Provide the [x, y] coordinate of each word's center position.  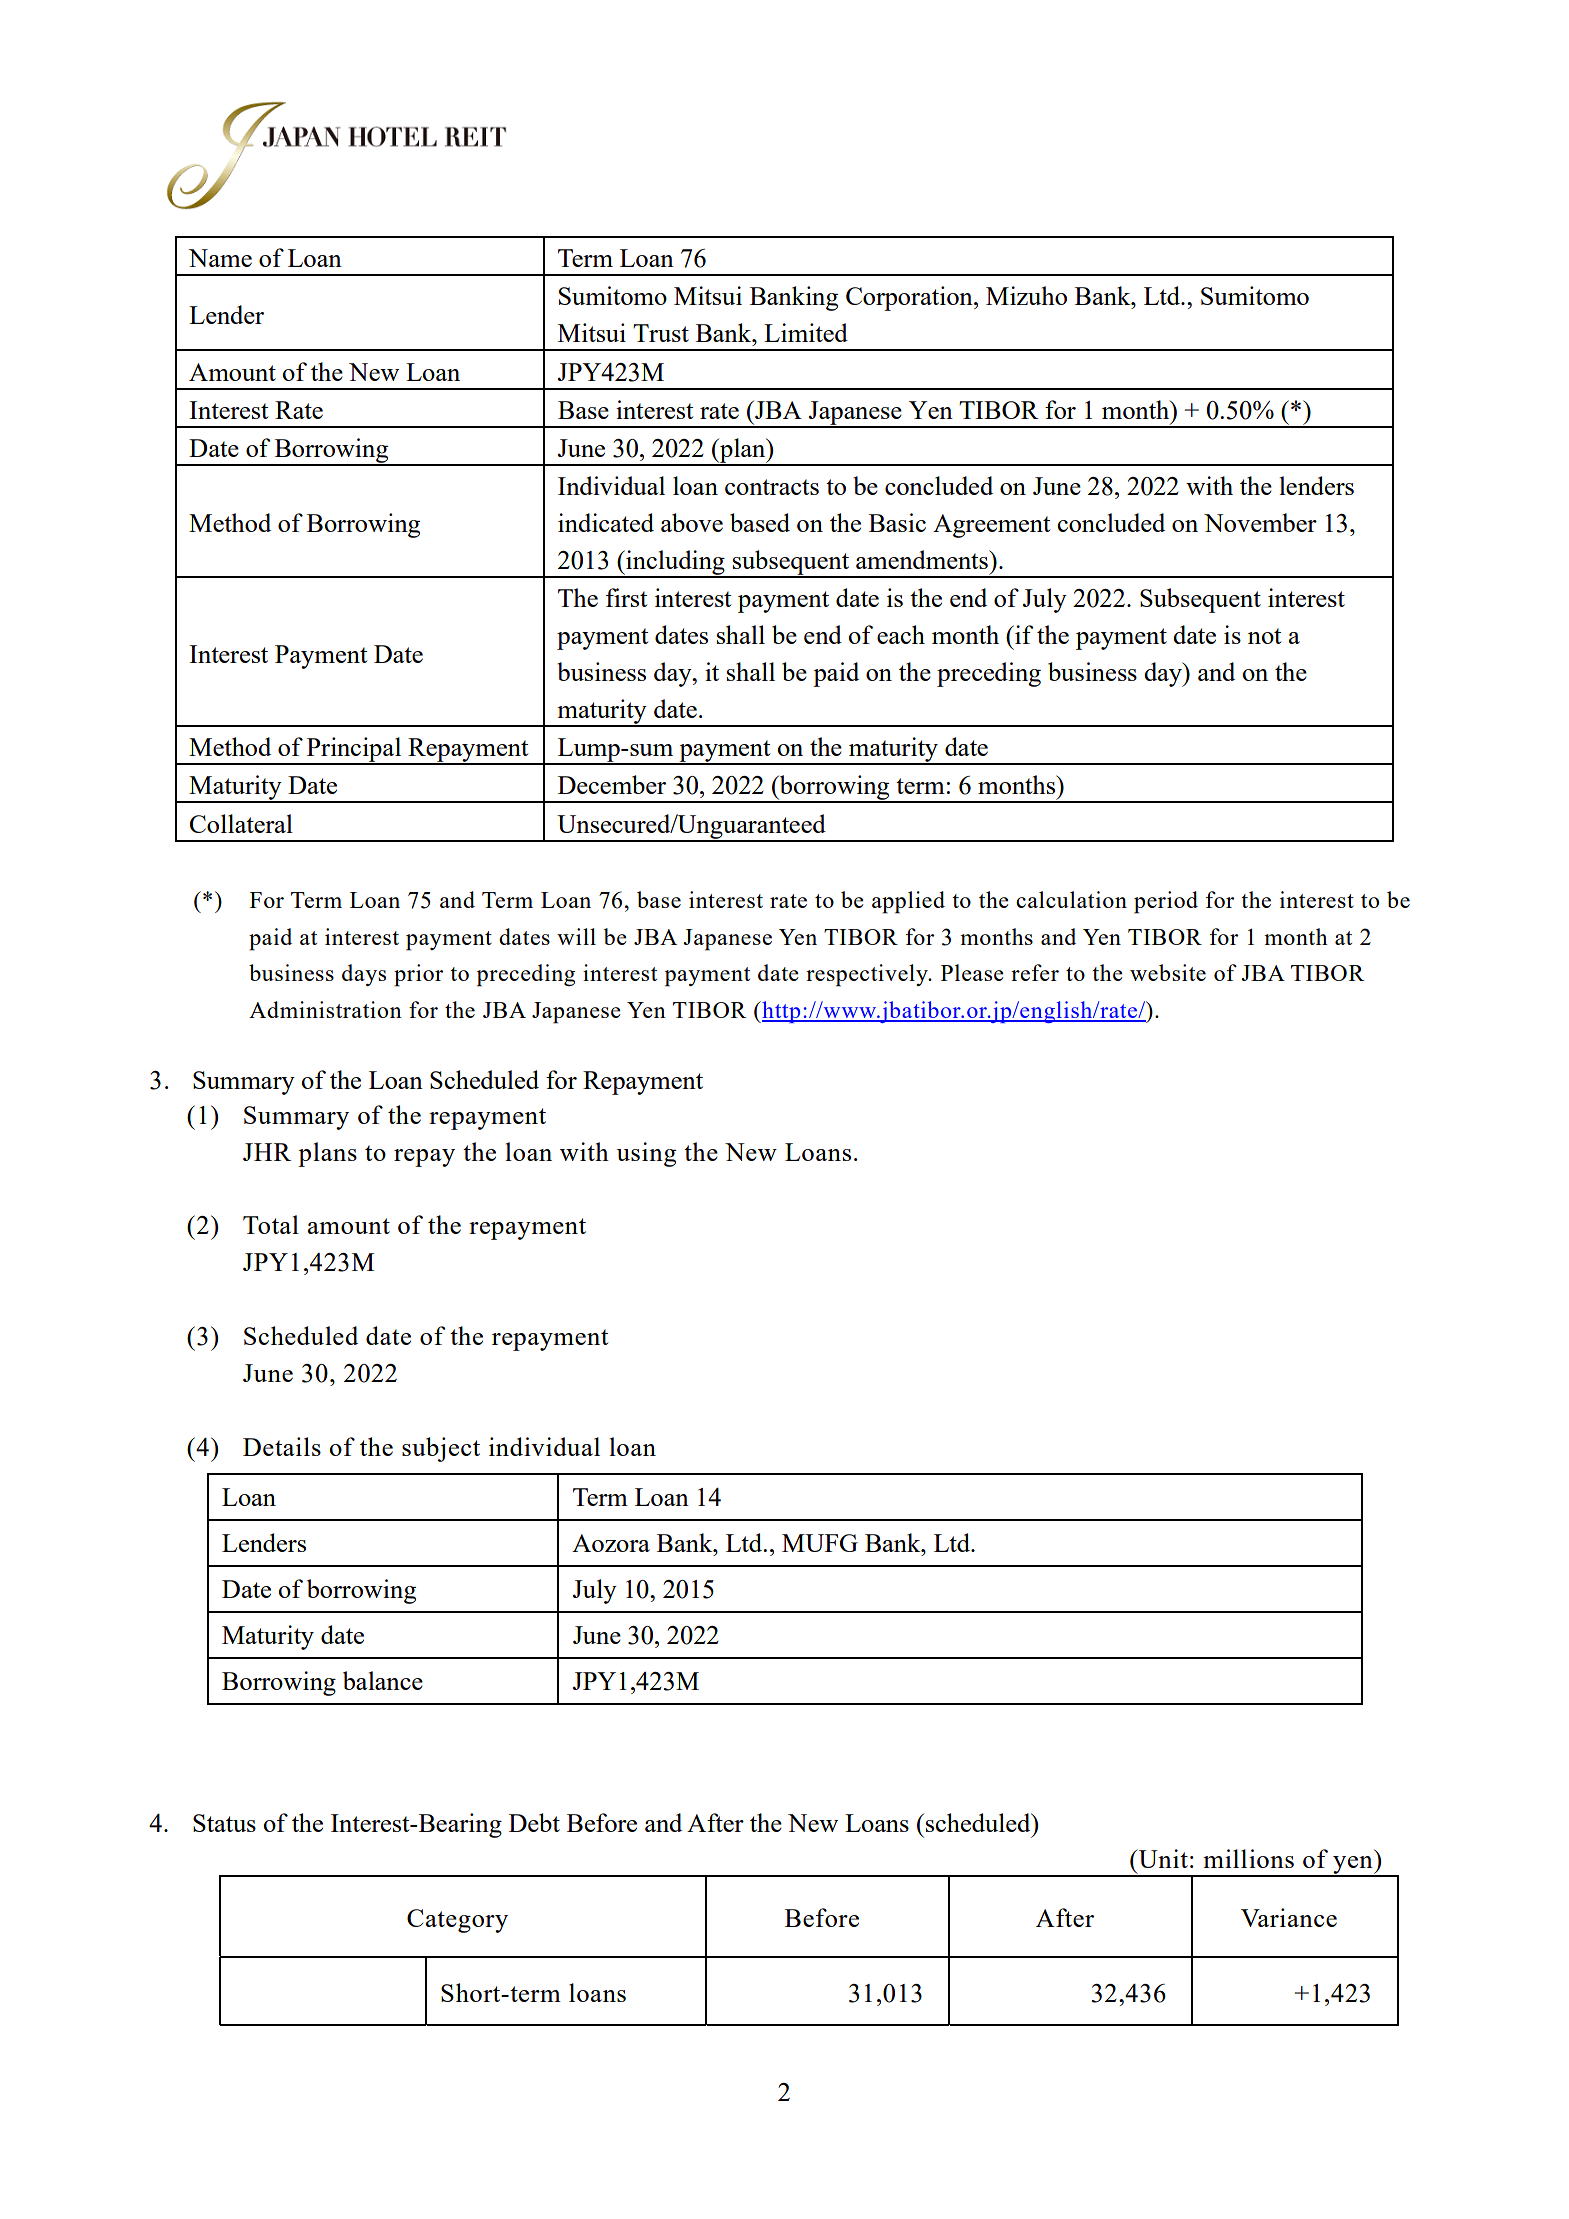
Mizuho [1026, 295]
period [1166, 902]
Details [282, 1446]
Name [220, 258]
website [1168, 972]
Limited [806, 332]
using [646, 1154]
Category [457, 1921]
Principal [354, 750]
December [612, 784]
